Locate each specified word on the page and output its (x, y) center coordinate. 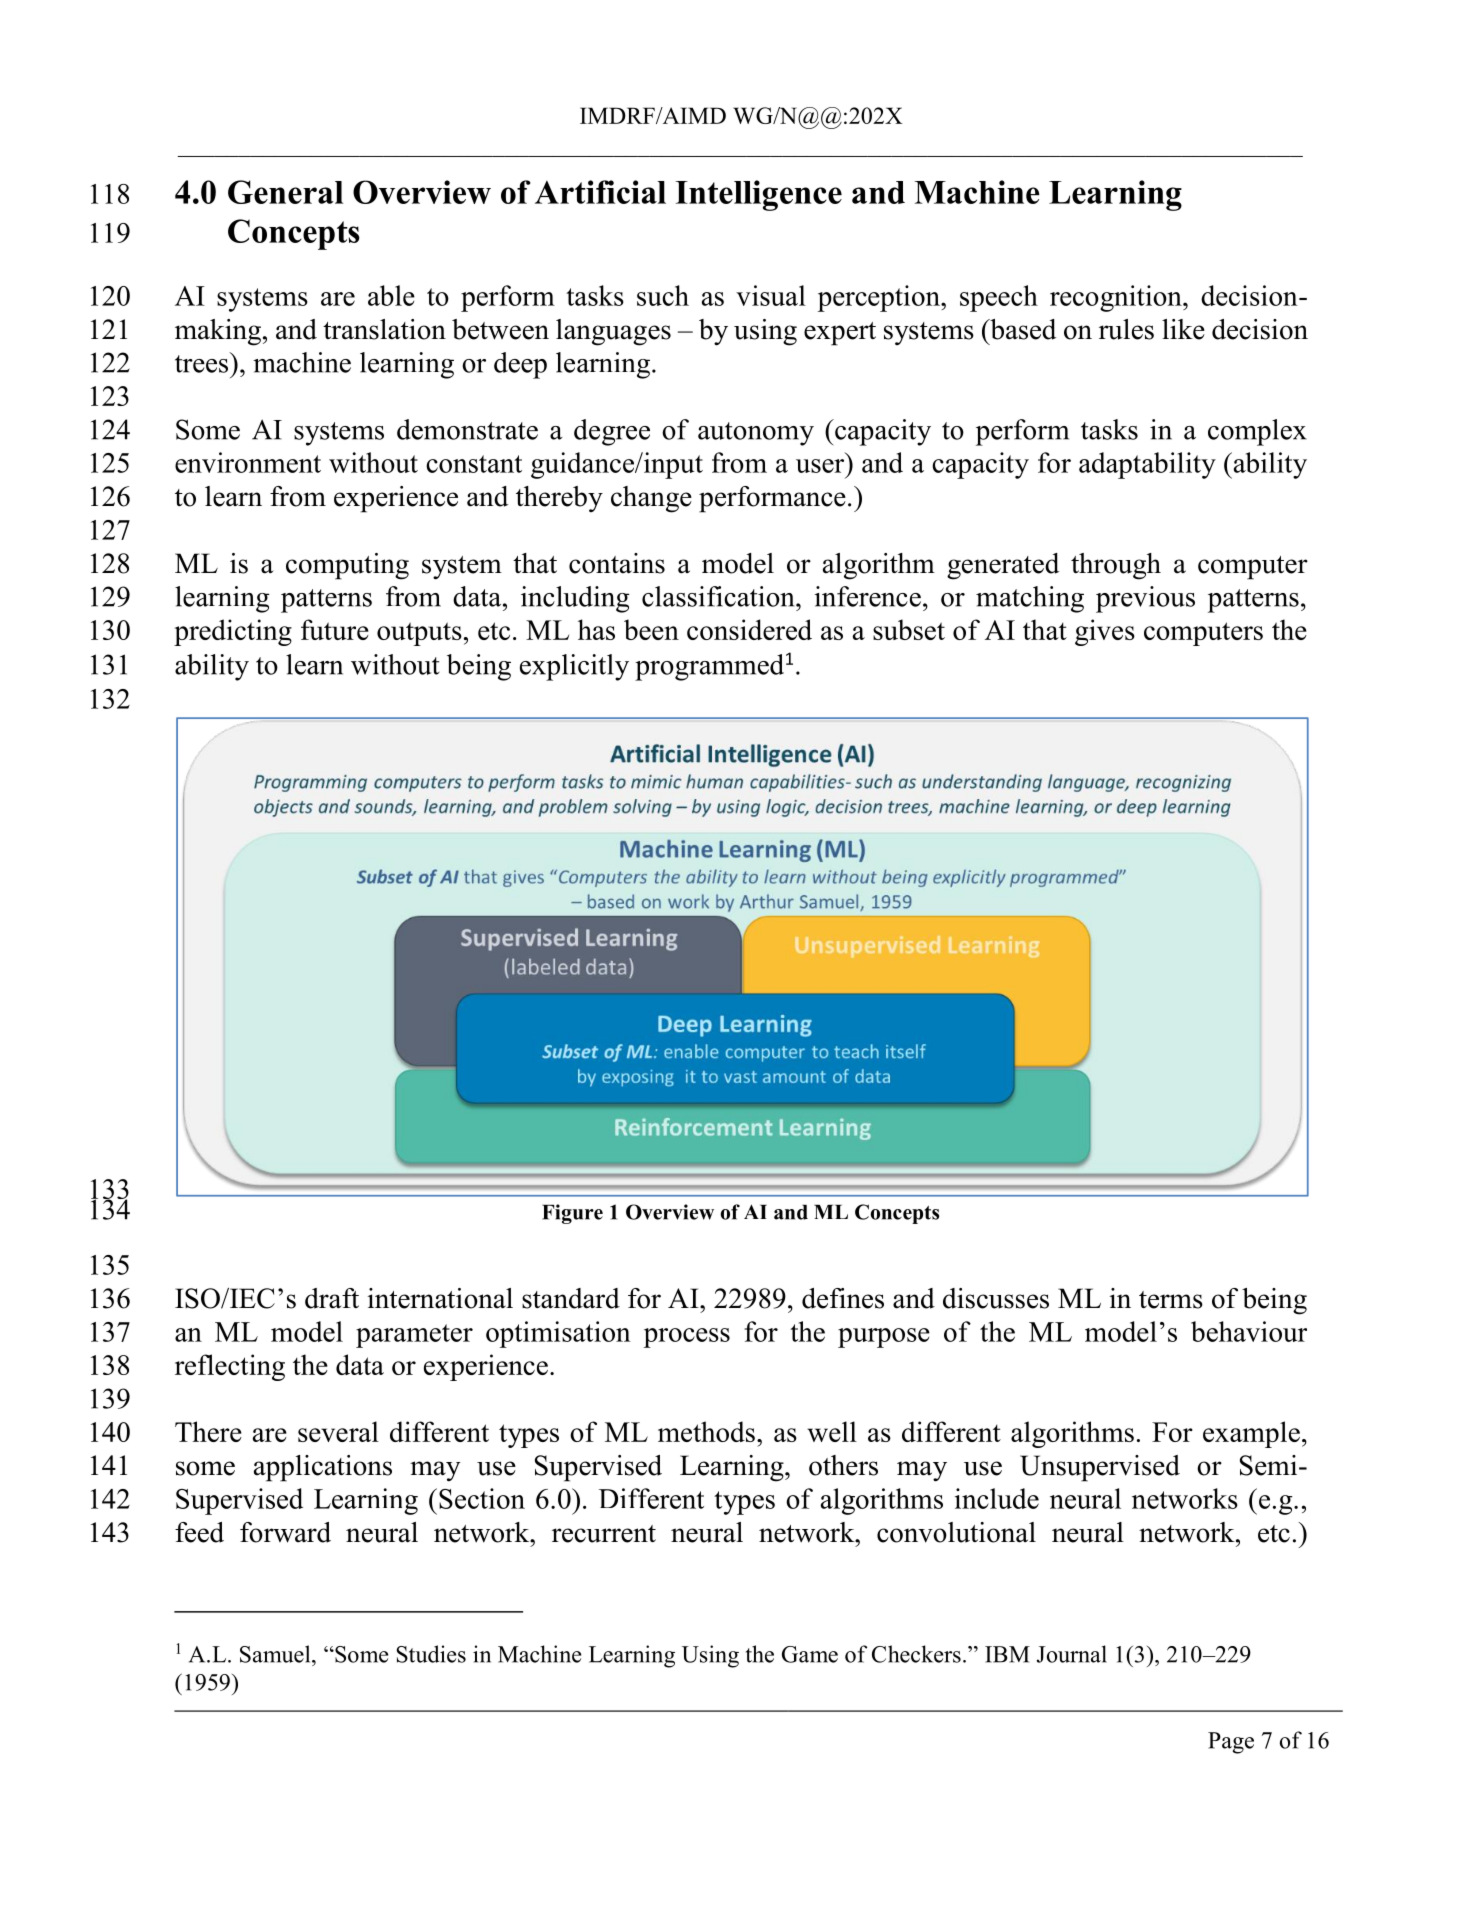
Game (810, 1654)
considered (749, 629)
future (335, 629)
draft (332, 1298)
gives (1105, 632)
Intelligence (759, 195)
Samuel (276, 1654)
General (285, 192)
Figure (572, 1214)
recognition (1117, 298)
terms (1171, 1300)
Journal (1072, 1654)
